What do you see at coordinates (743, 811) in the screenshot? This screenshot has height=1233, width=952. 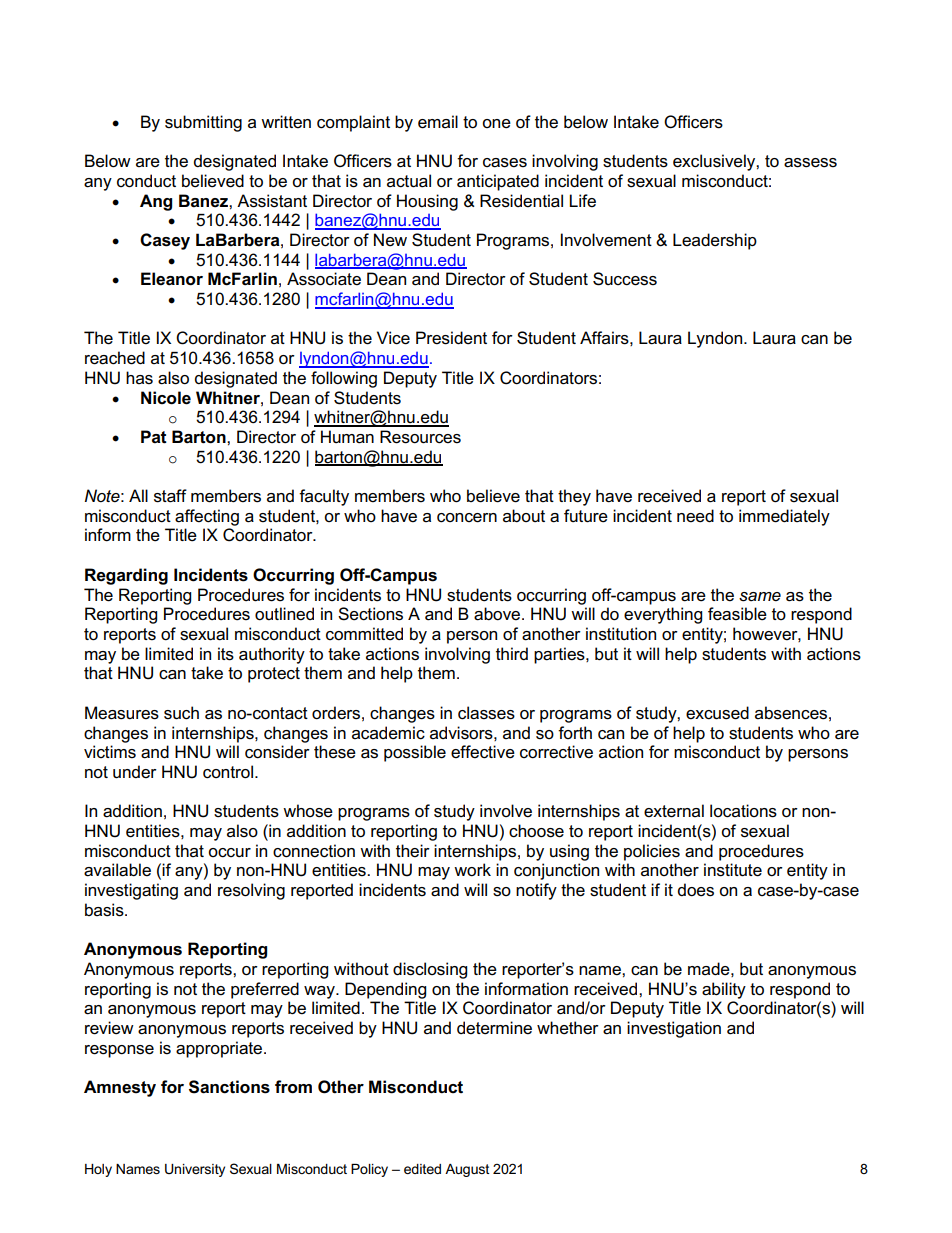 I see `locations` at bounding box center [743, 811].
